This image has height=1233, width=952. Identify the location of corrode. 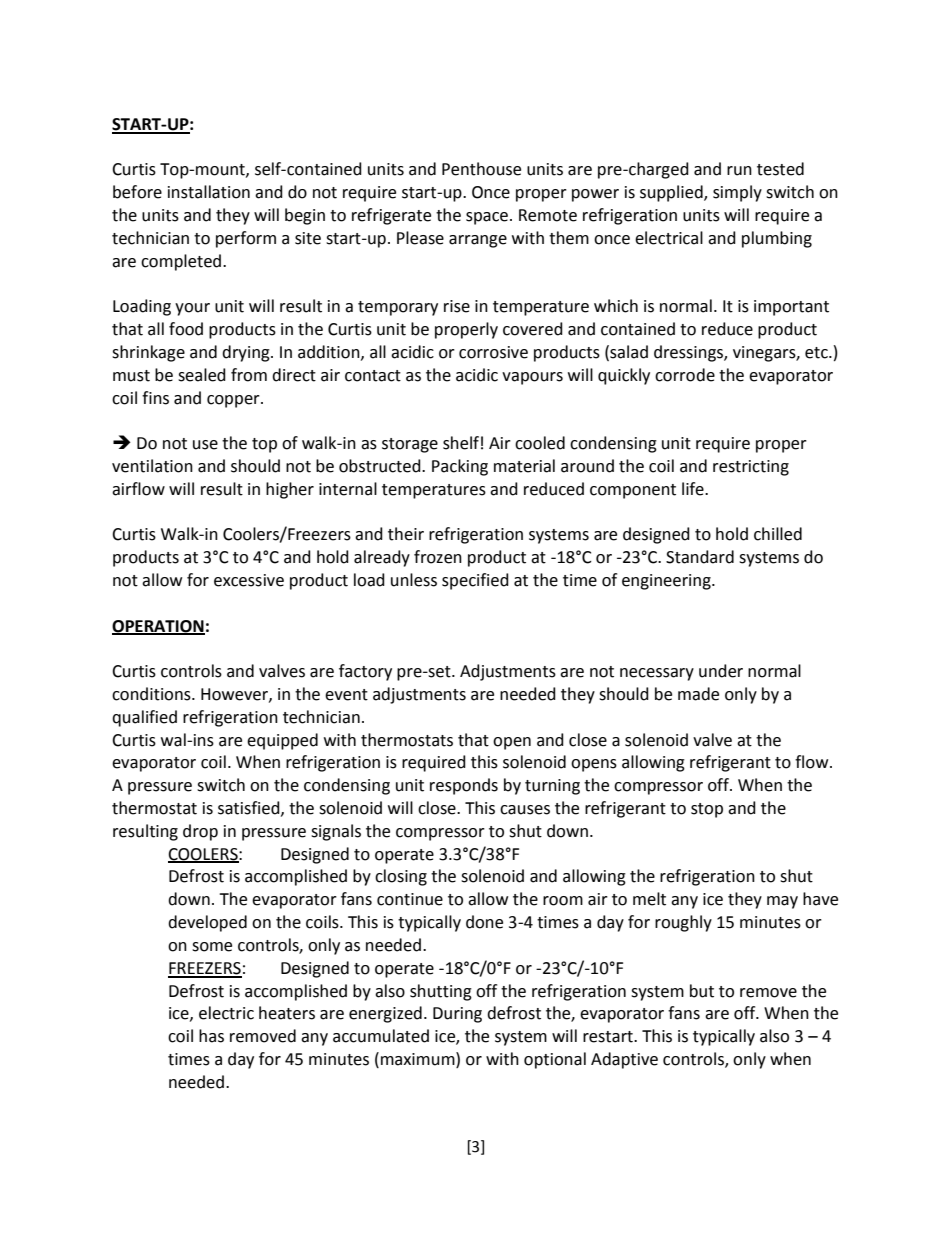
(685, 375).
